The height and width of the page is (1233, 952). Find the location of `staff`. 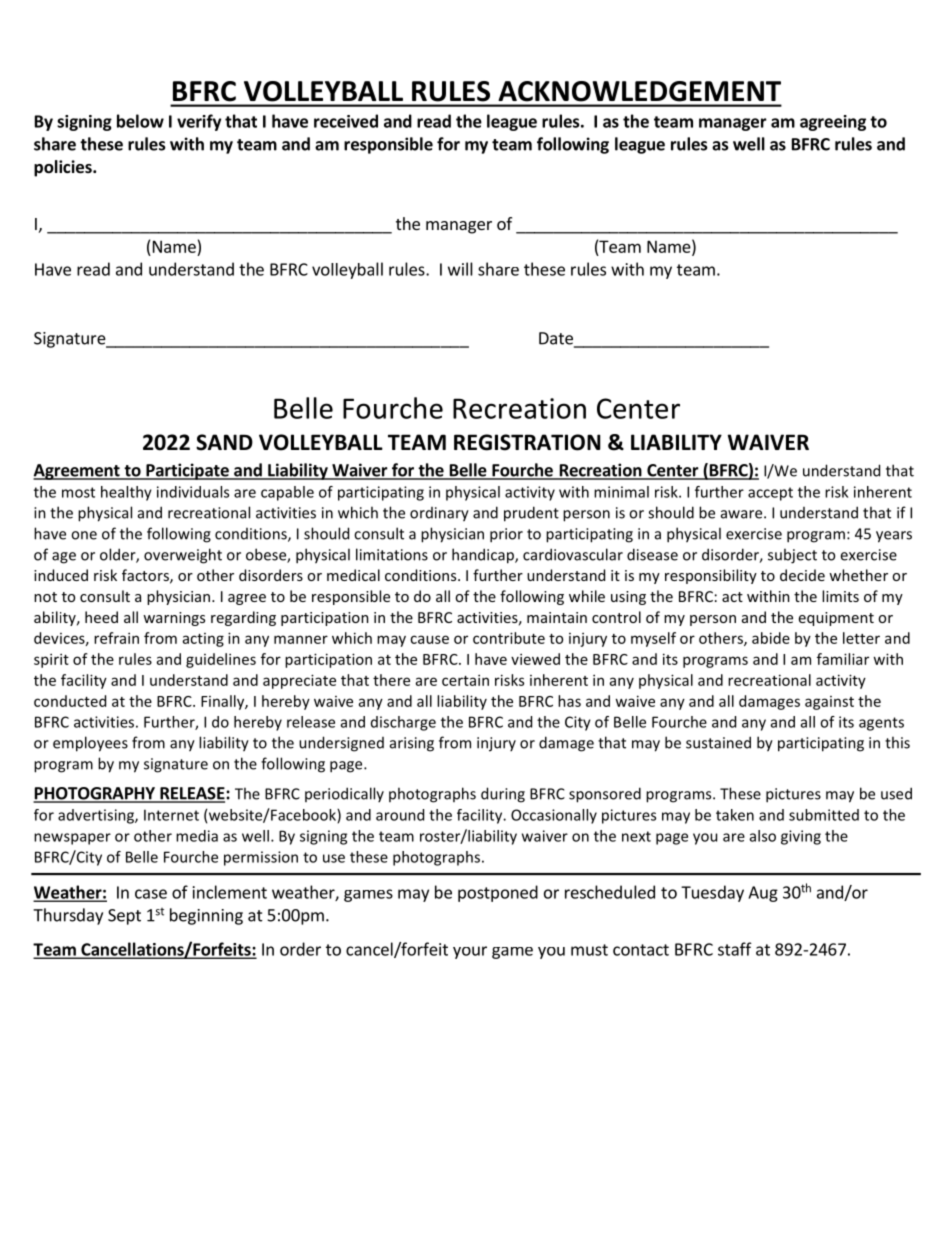

staff is located at coordinates (735, 949).
